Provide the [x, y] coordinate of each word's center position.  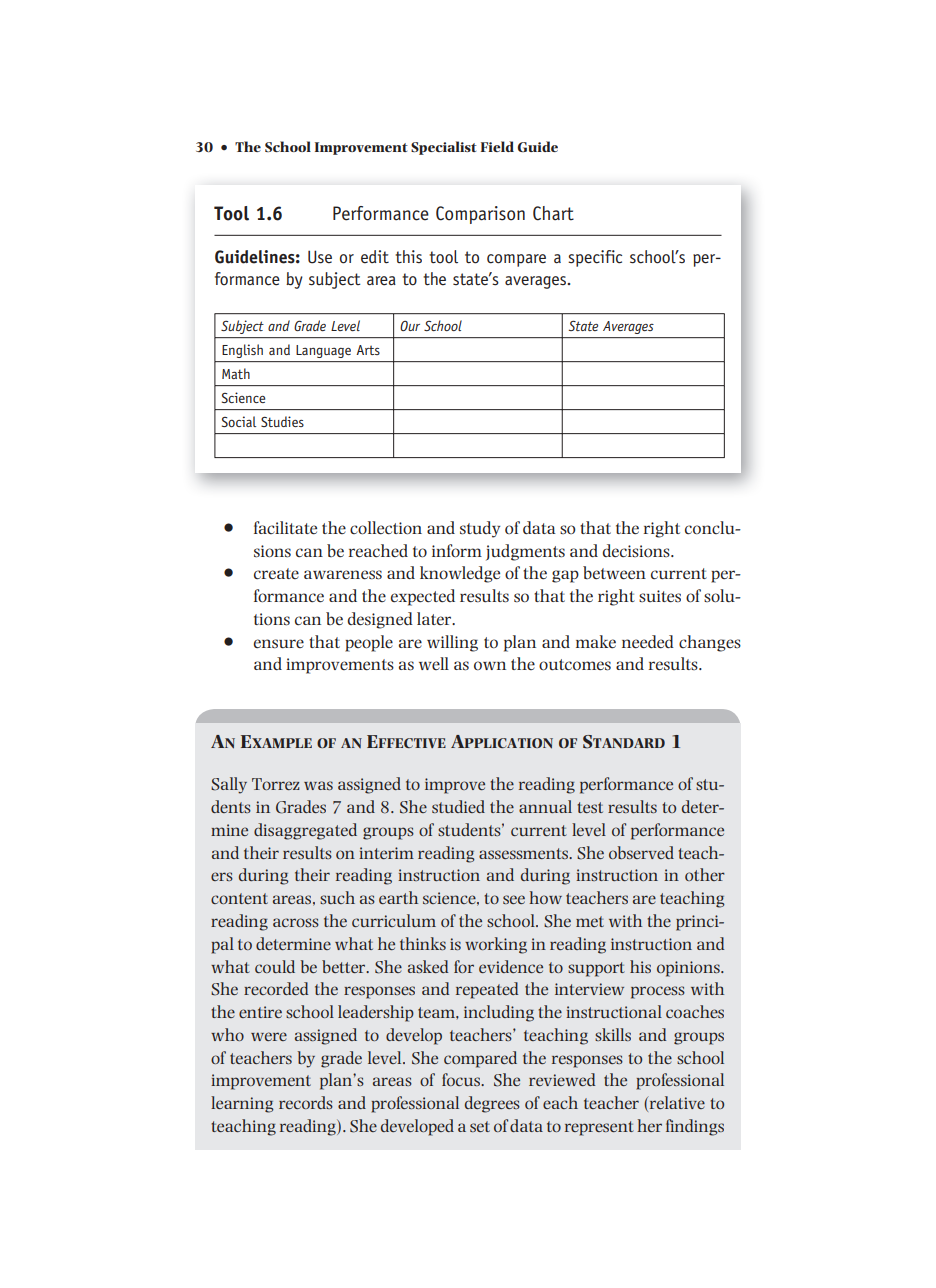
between [614, 572]
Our [410, 326]
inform [457, 550]
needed [648, 641]
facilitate [285, 527]
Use [320, 257]
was [318, 785]
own [490, 665]
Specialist [444, 148]
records [306, 1102]
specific [595, 258]
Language [323, 351]
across [296, 922]
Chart [553, 213]
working [496, 945]
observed [641, 852]
